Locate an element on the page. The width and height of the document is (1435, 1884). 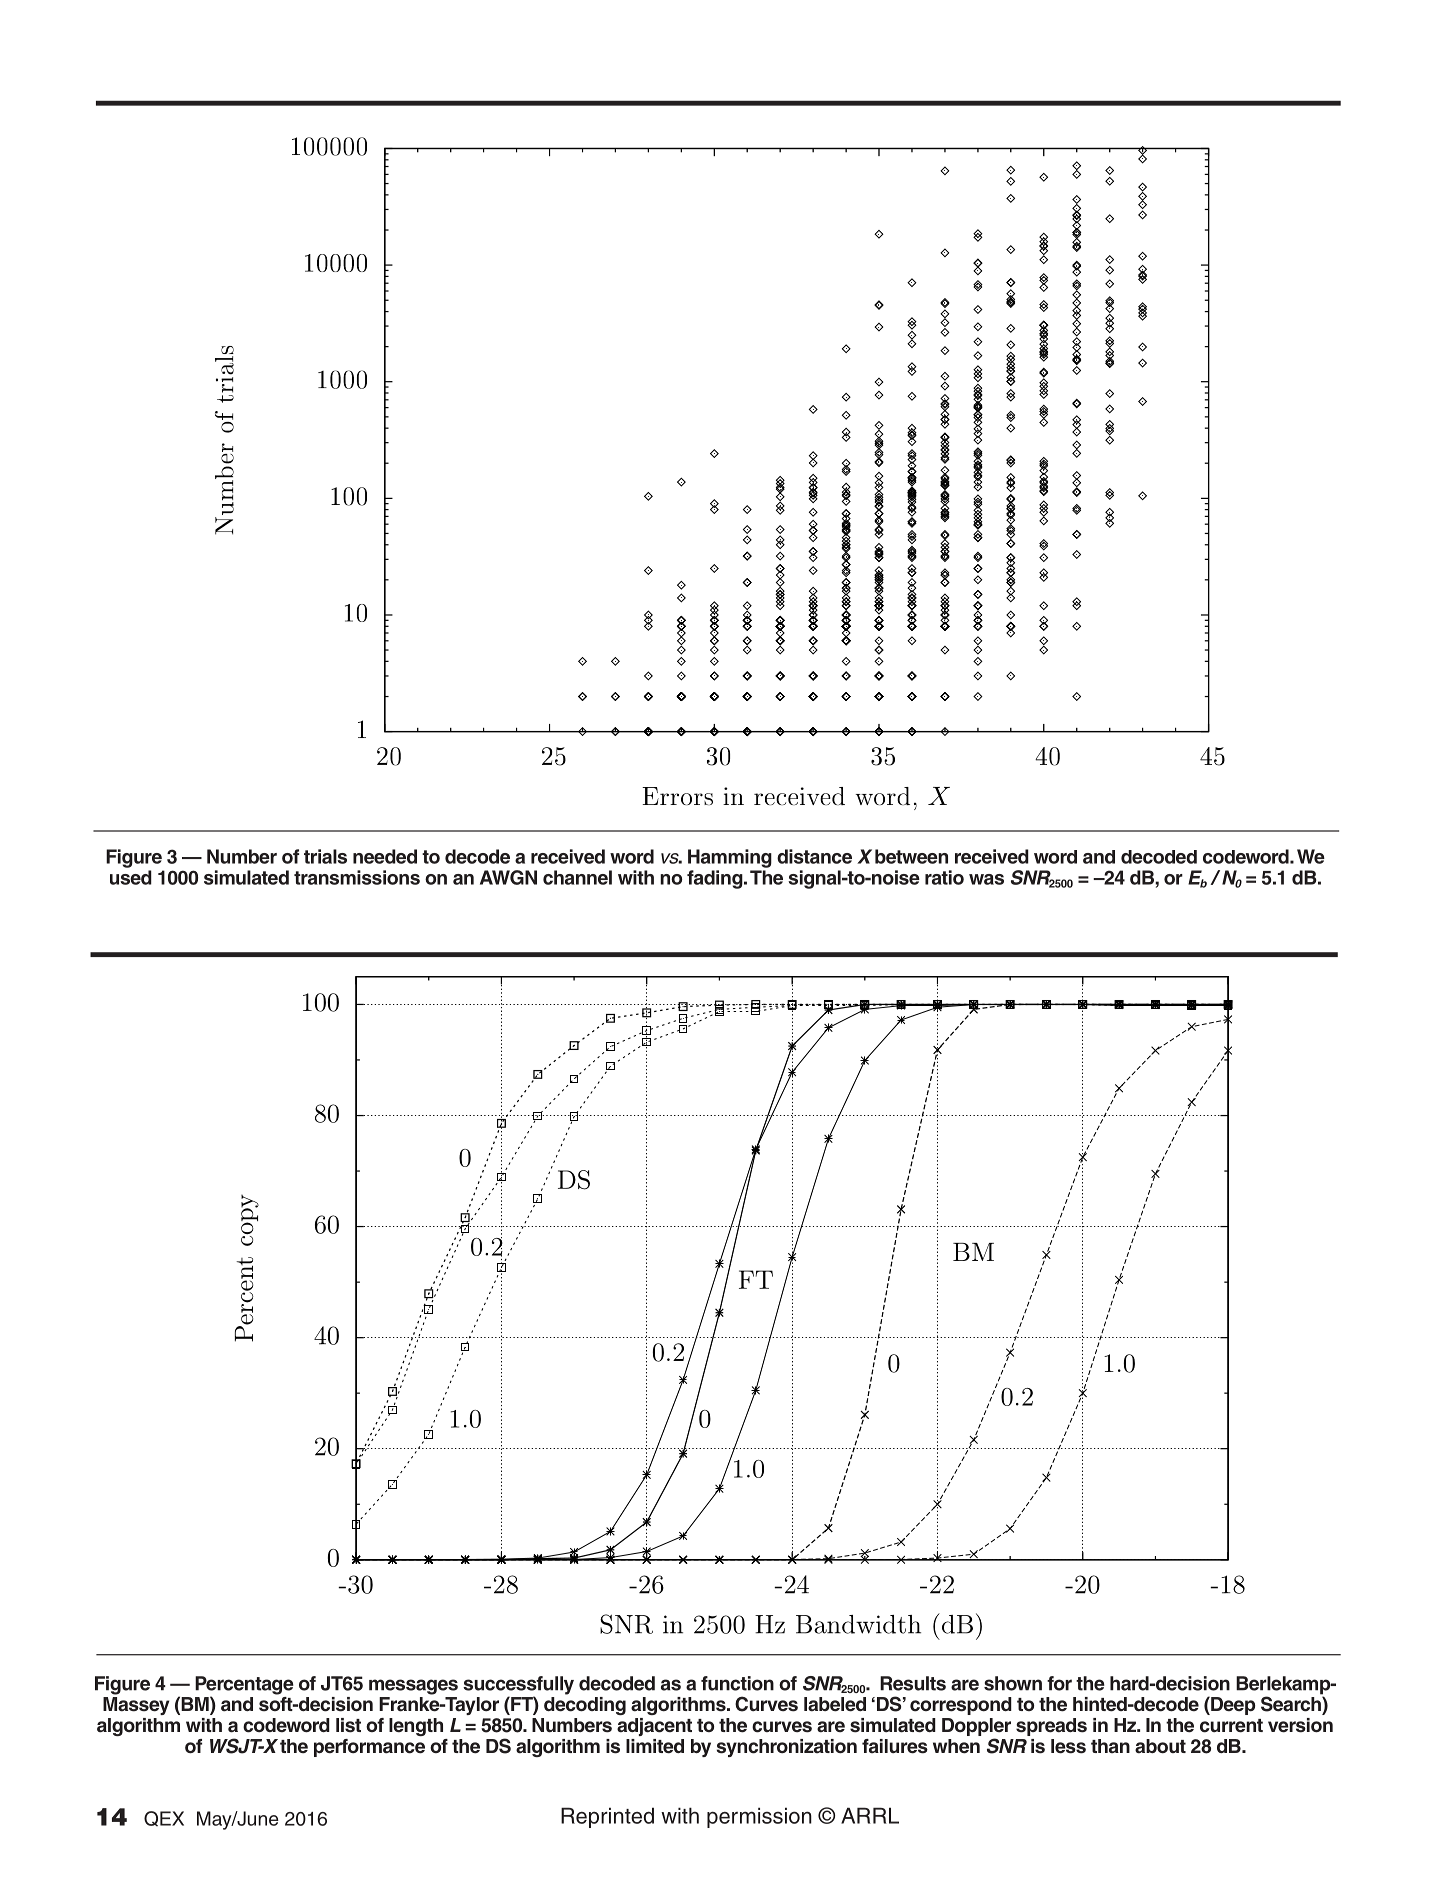
used is located at coordinates (131, 877).
